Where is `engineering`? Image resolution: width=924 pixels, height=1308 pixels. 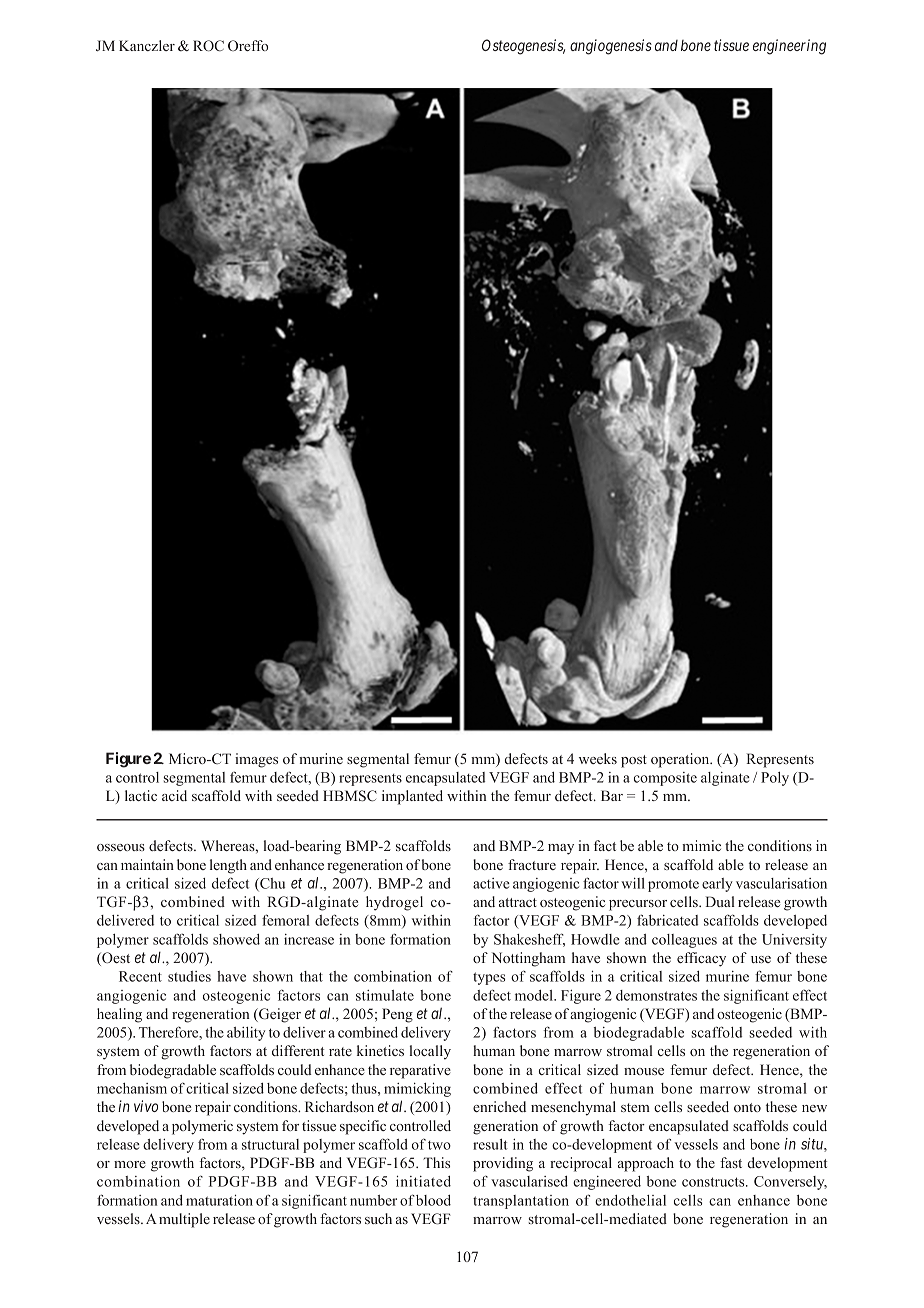 engineering is located at coordinates (789, 47).
